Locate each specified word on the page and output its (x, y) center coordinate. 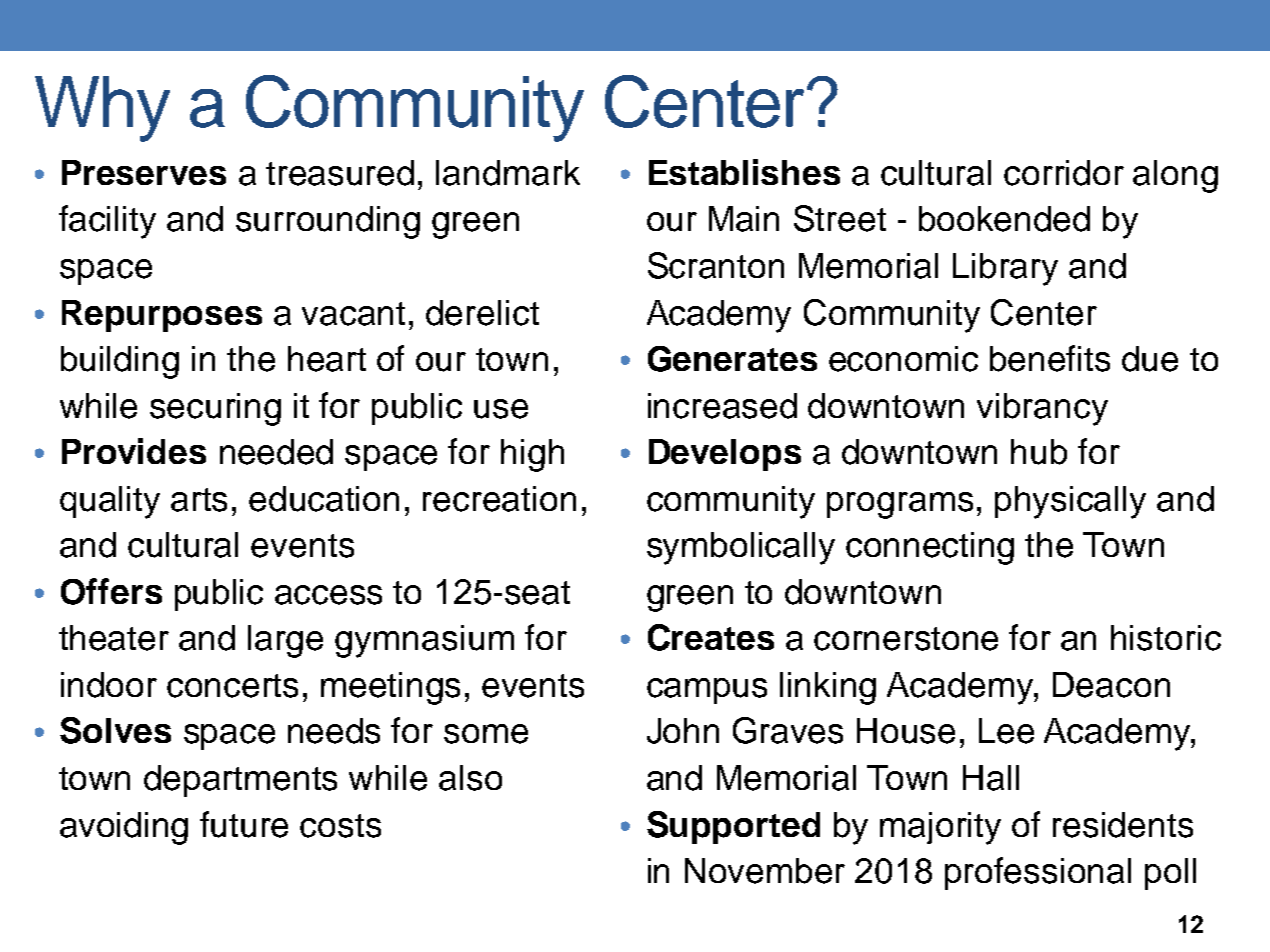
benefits (1050, 358)
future (244, 824)
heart (327, 359)
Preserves (144, 172)
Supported (733, 827)
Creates (711, 637)
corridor (1064, 173)
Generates (732, 359)
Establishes (744, 172)
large (285, 641)
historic (1166, 638)
